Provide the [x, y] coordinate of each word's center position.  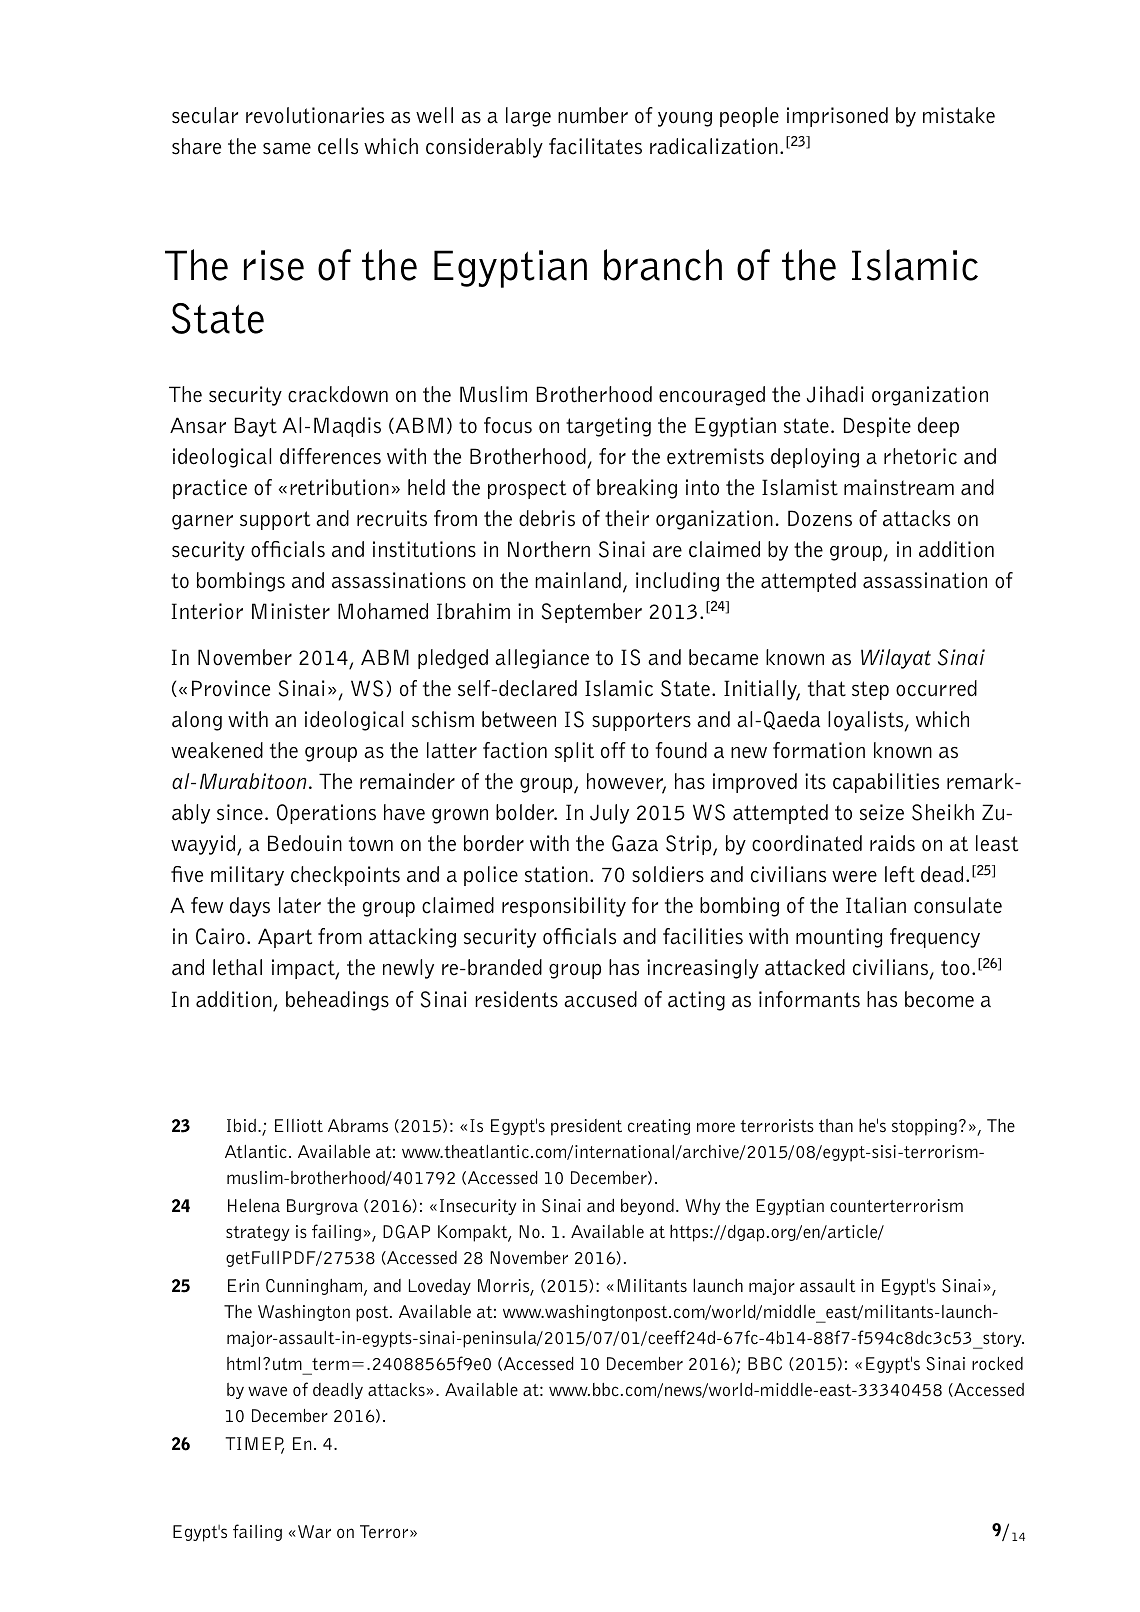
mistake [959, 115]
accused [600, 999]
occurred [936, 688]
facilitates [595, 146]
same [287, 149]
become [939, 999]
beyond [647, 1207]
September [592, 613]
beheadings [337, 1001]
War [314, 1531]
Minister [291, 611]
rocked [997, 1363]
